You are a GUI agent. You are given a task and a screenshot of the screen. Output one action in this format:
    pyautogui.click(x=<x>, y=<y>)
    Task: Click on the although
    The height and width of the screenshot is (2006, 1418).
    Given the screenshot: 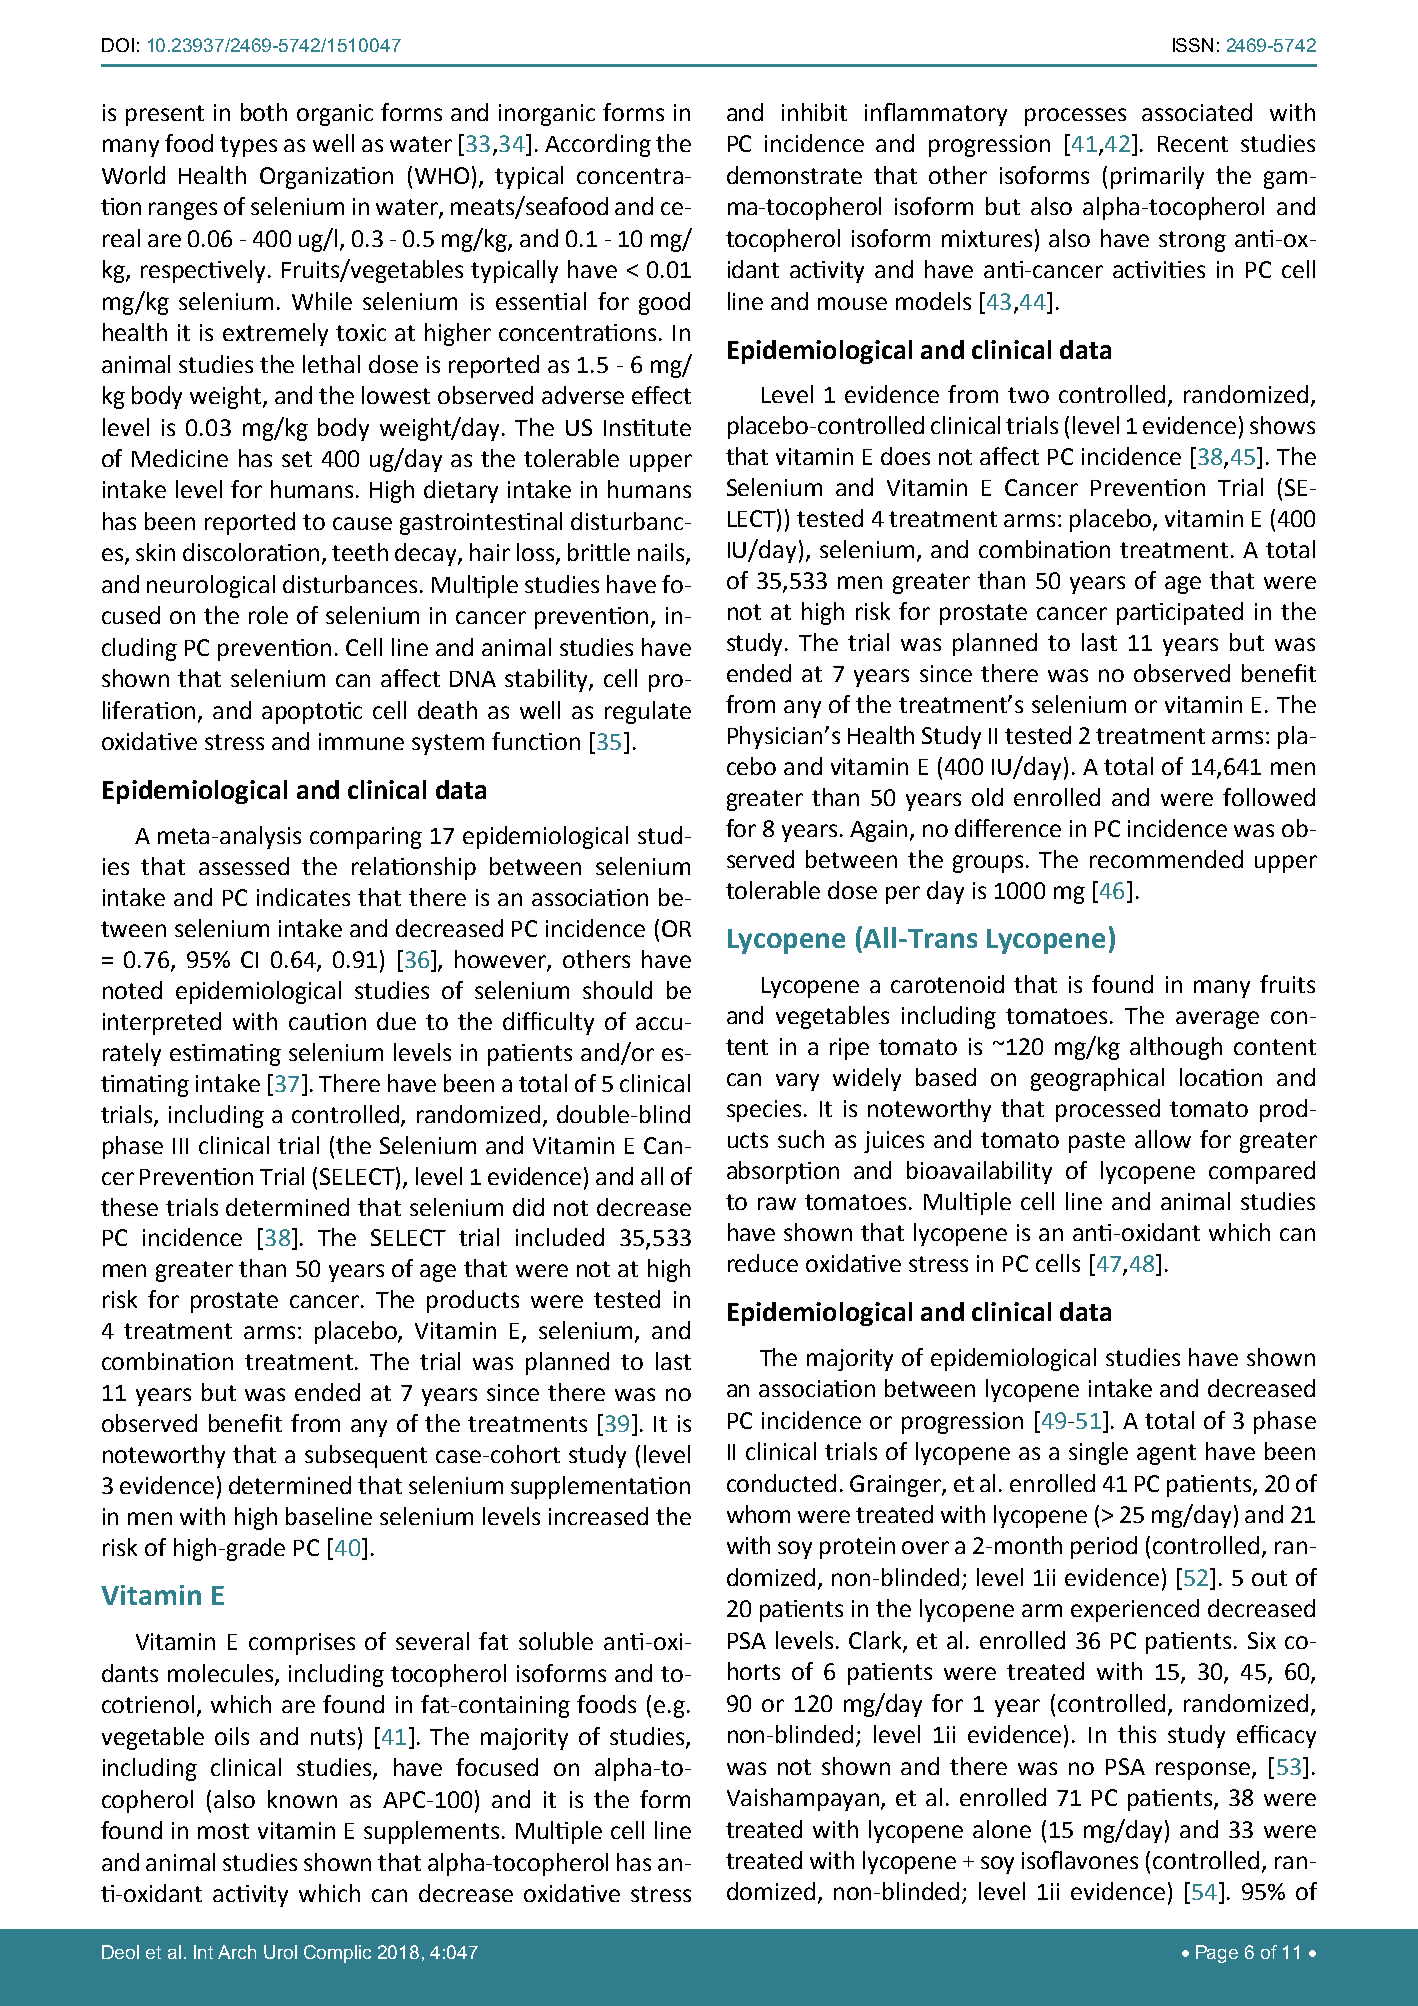 What is the action you would take?
    pyautogui.click(x=1176, y=1048)
